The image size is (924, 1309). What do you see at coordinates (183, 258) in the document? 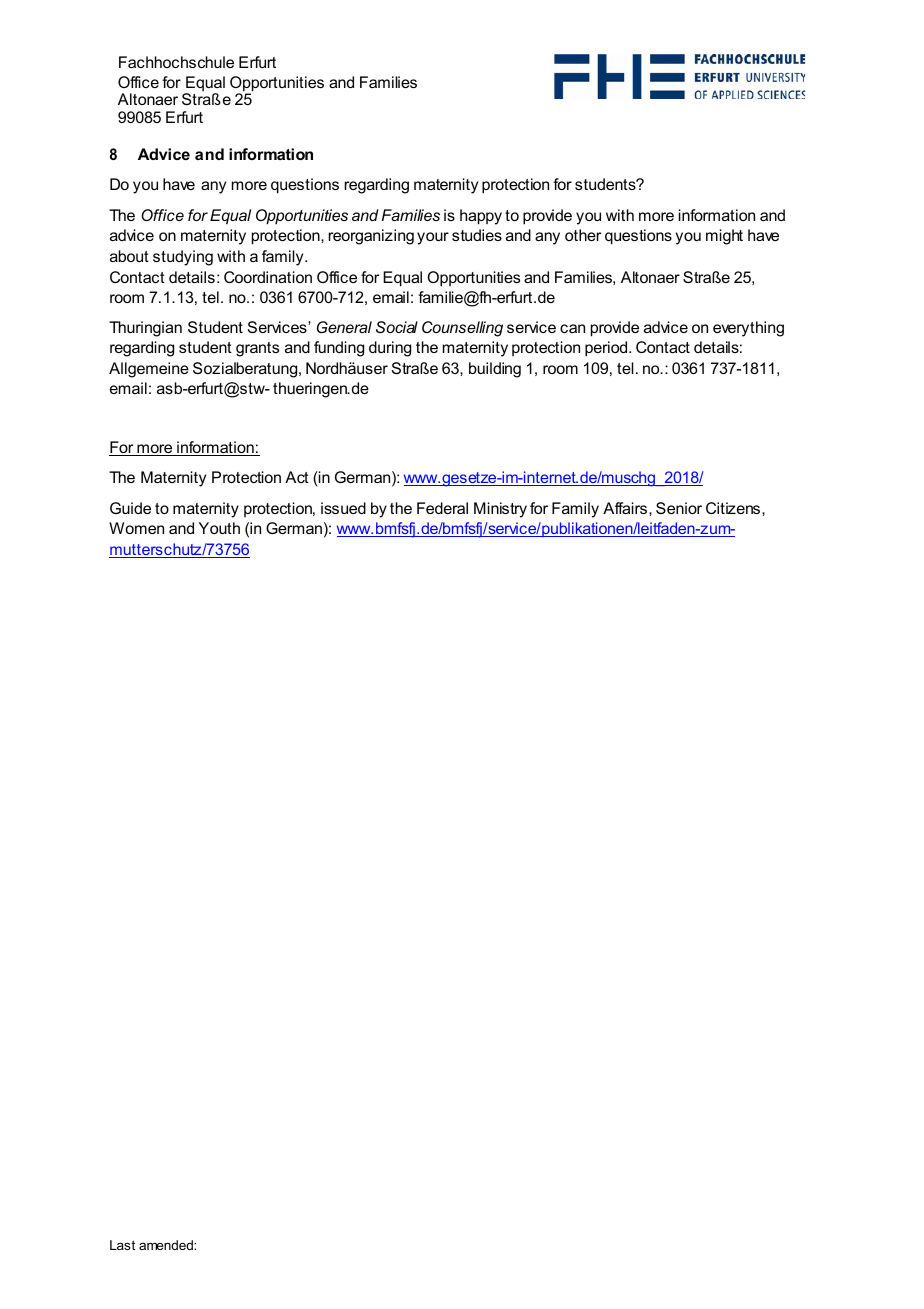
I see `studying` at bounding box center [183, 258].
